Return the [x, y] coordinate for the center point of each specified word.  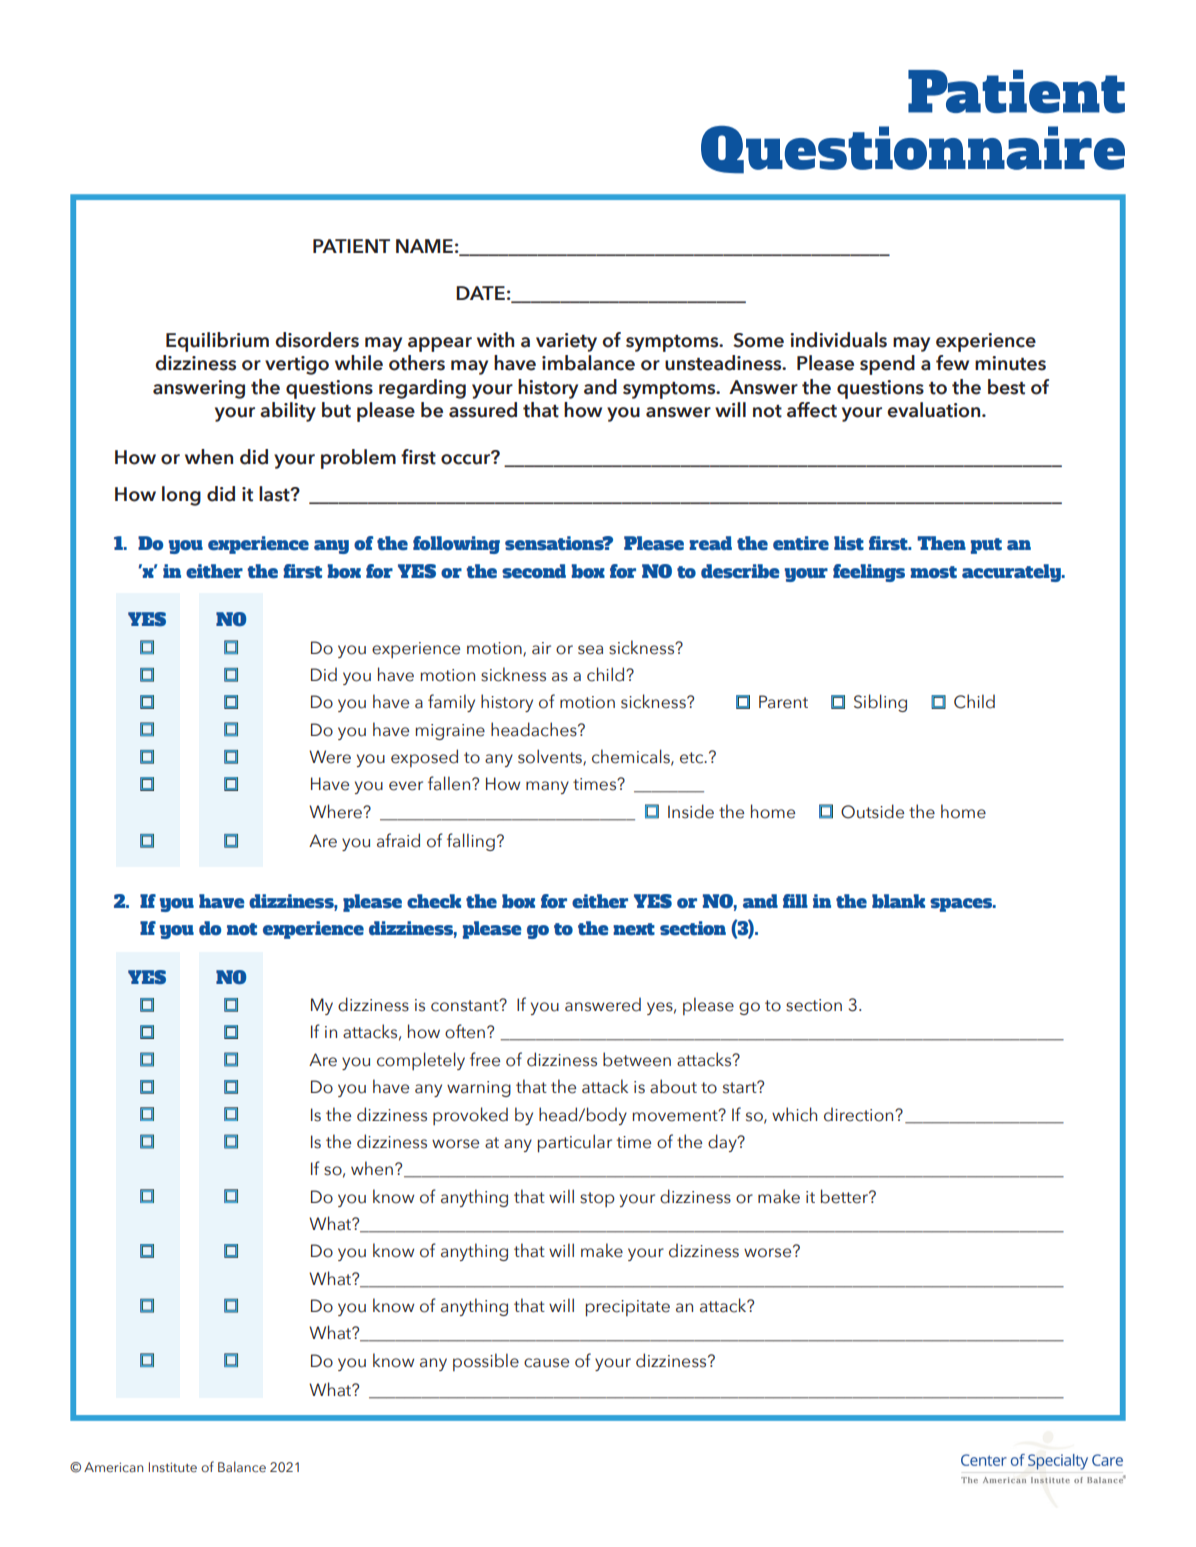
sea [590, 650]
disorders [317, 340]
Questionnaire [913, 150]
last [275, 494]
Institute [173, 1467]
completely [421, 1061]
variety [566, 342]
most [933, 572]
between [637, 1059]
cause [546, 1363]
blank [898, 901]
